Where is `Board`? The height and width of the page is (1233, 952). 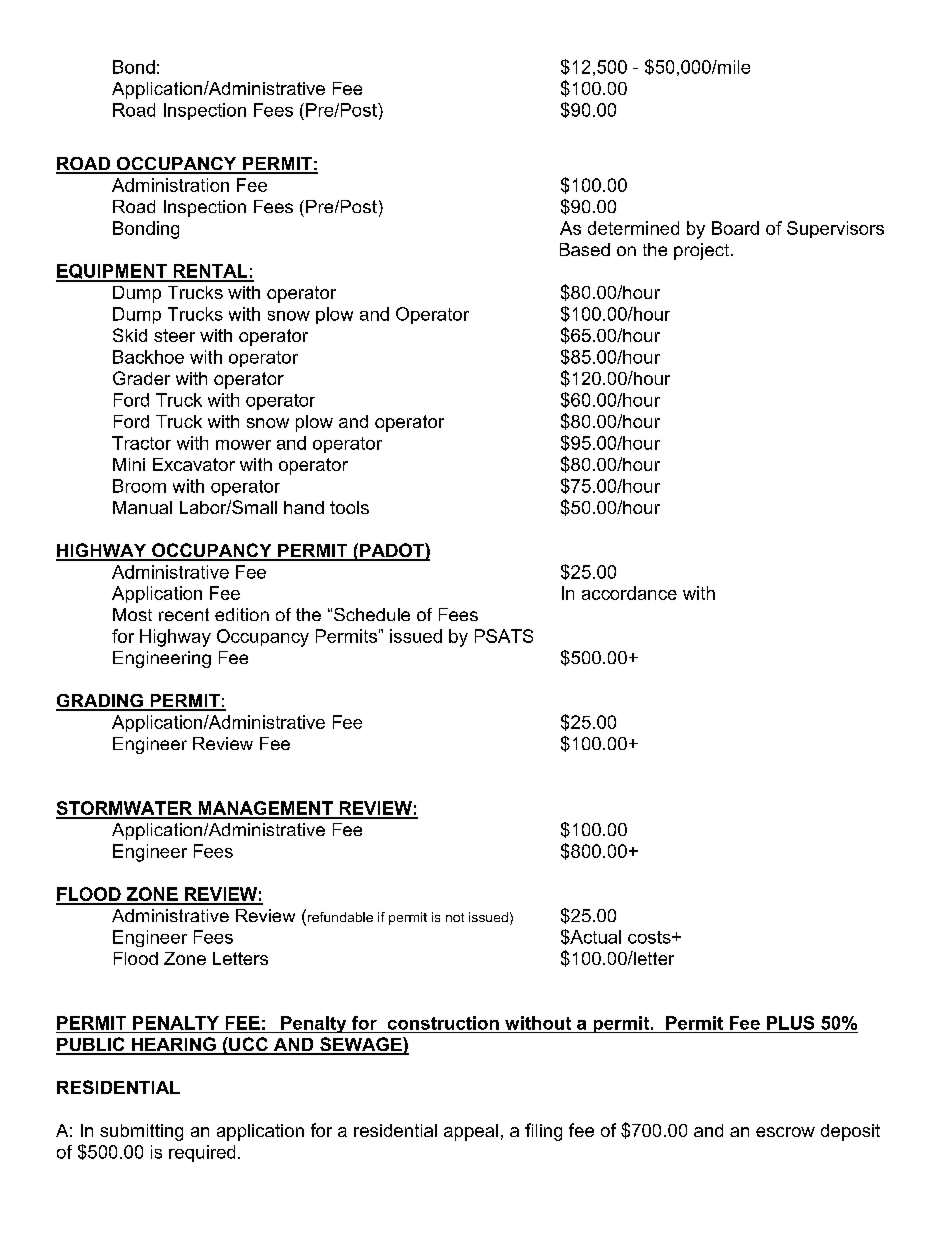
Board is located at coordinates (735, 228).
